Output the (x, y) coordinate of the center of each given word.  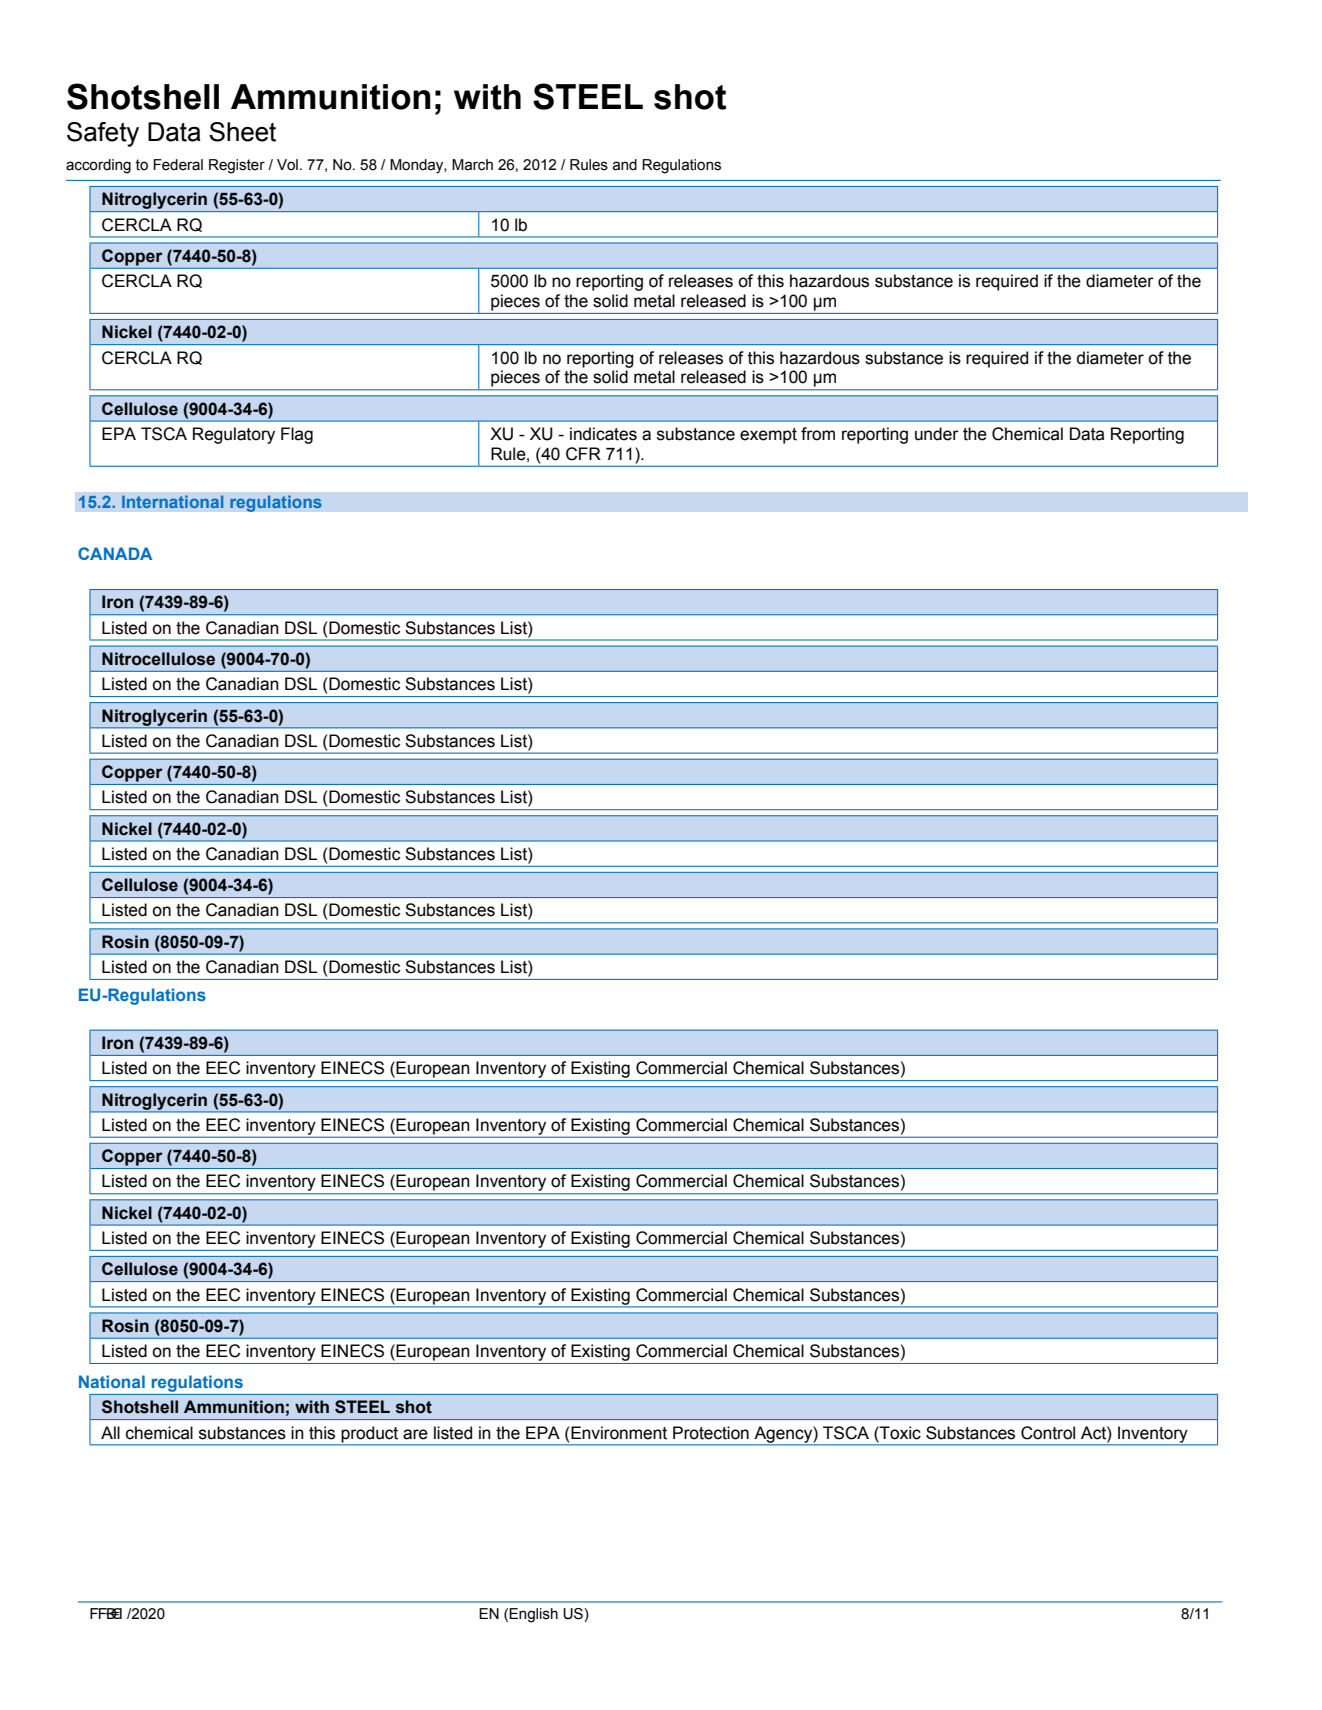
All (110, 1432)
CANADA (115, 553)
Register (237, 166)
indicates (603, 434)
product (370, 1434)
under (937, 434)
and (625, 165)
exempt (768, 436)
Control (1048, 1433)
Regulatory (234, 435)
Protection (711, 1433)
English (533, 1615)
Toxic (899, 1433)
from (818, 434)
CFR (583, 454)
